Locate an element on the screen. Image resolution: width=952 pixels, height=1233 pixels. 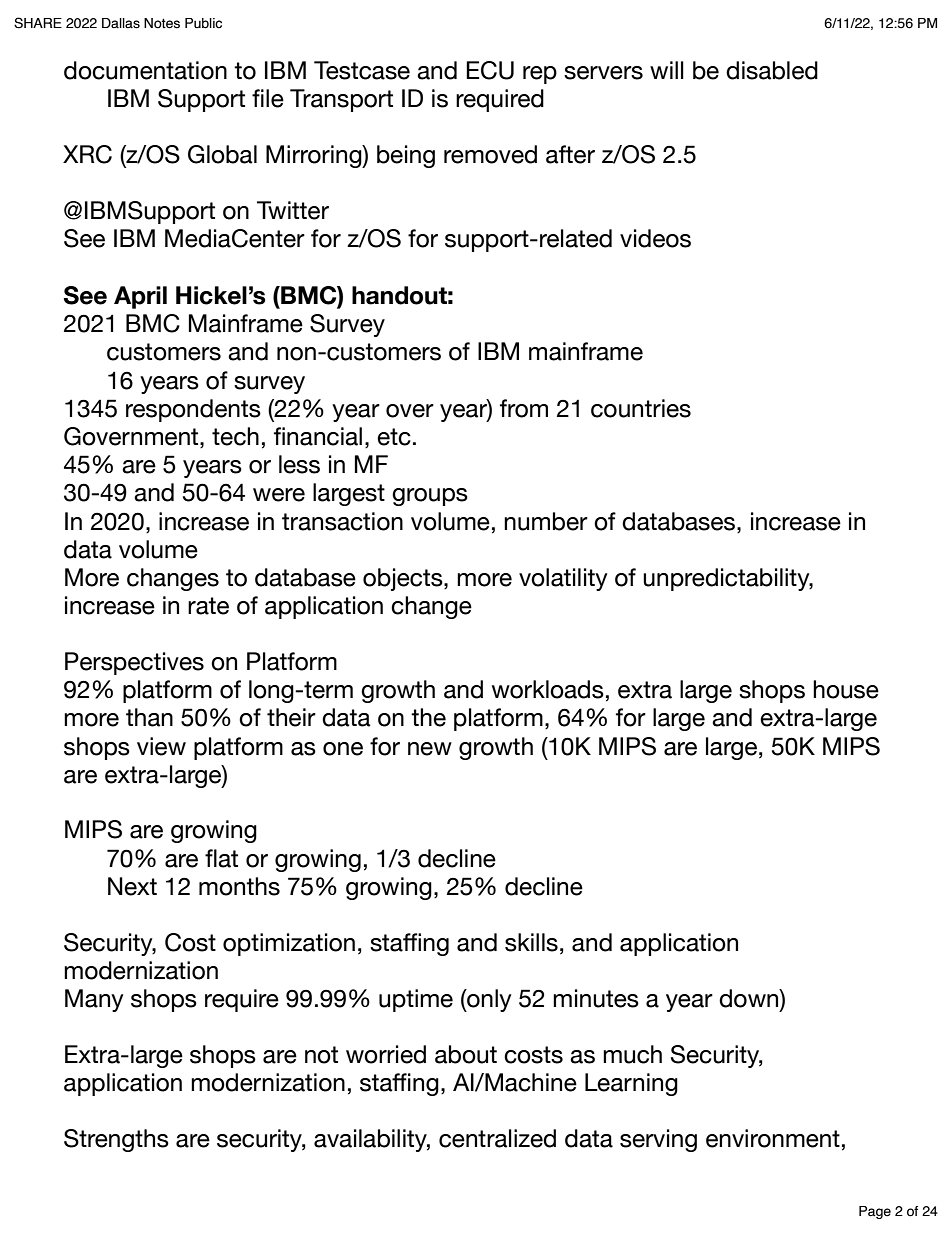
Strengths is located at coordinates (116, 1140).
